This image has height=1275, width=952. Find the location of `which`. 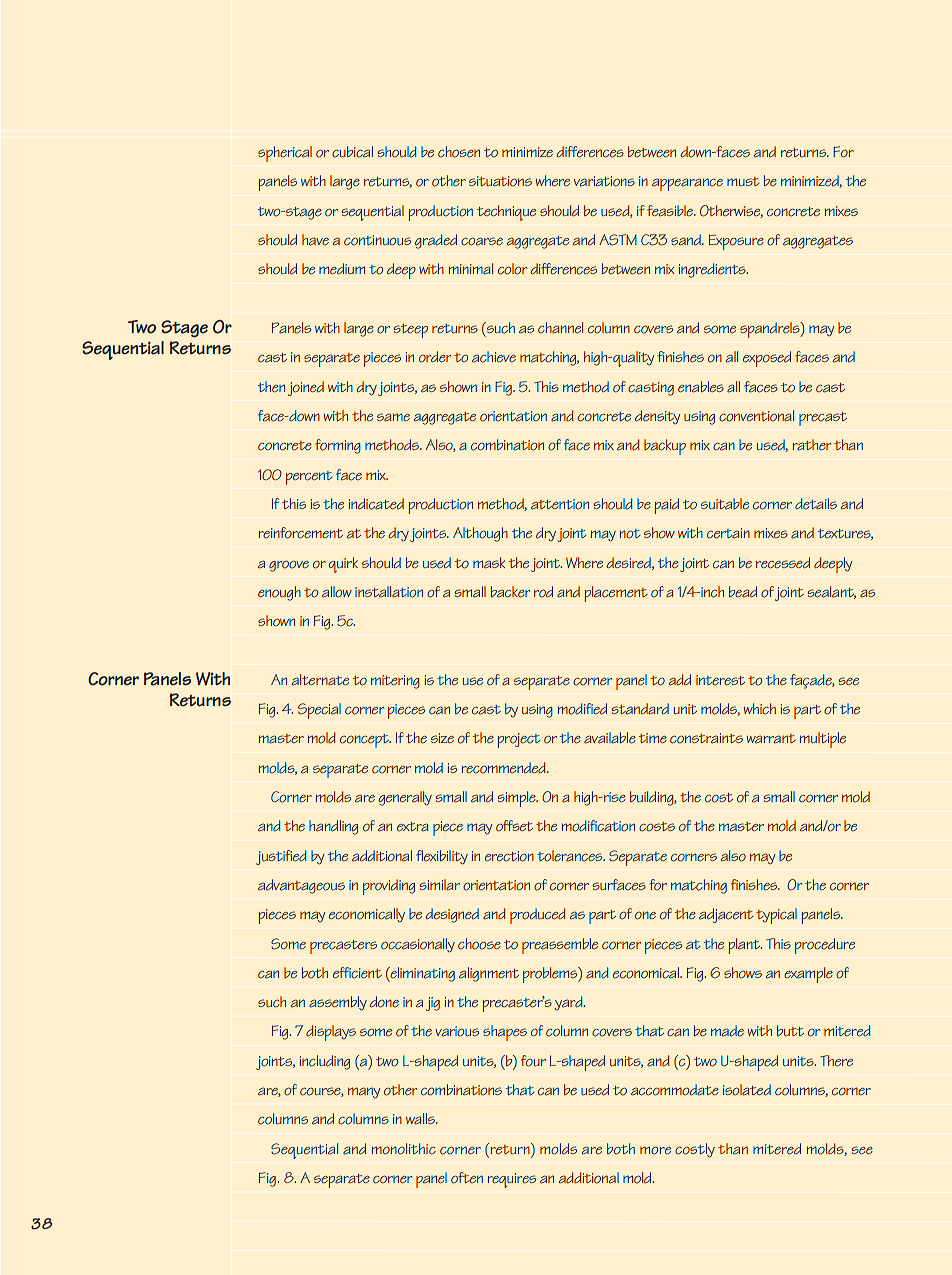

which is located at coordinates (760, 708).
